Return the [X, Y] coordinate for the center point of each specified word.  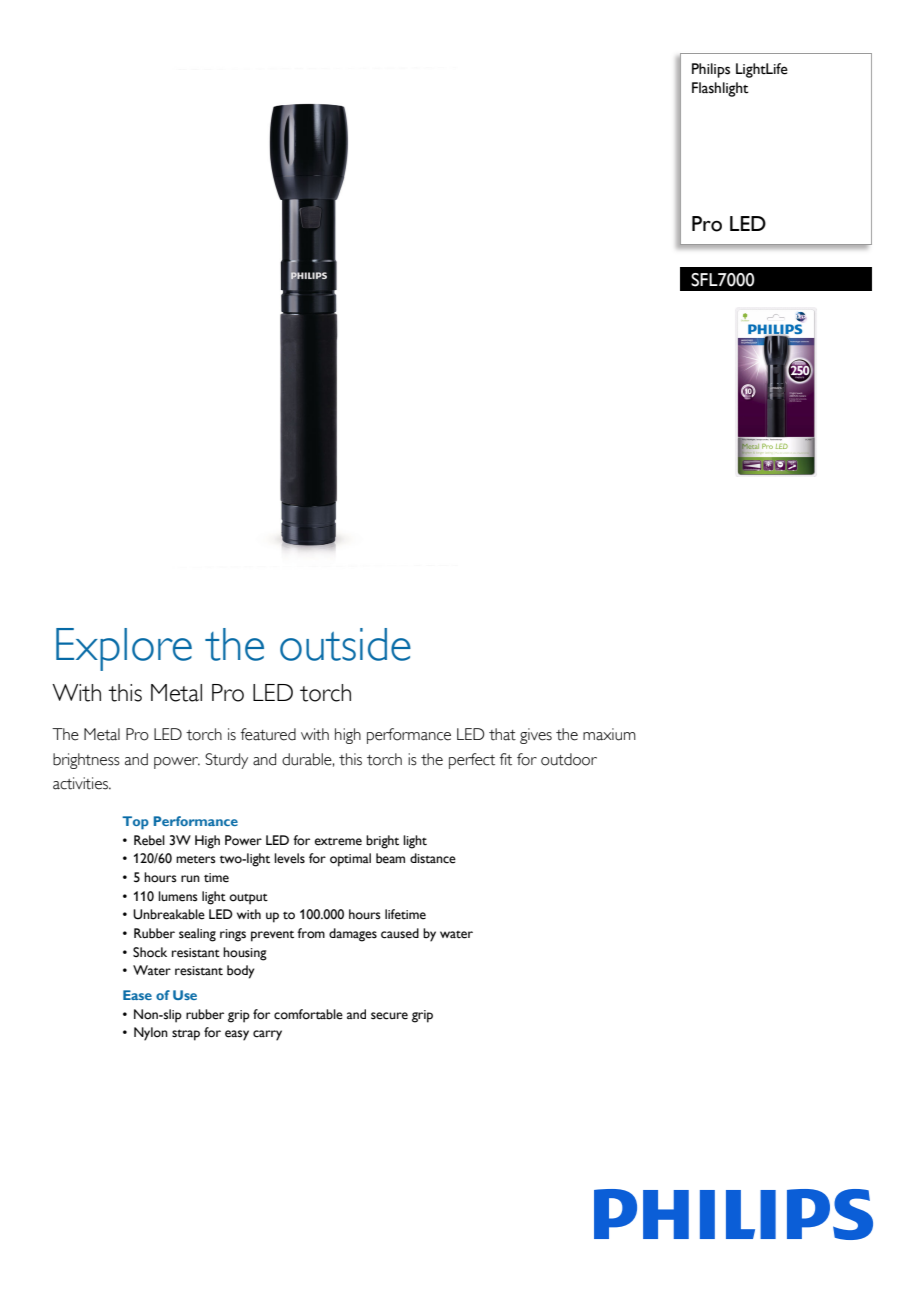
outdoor [569, 759]
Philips [711, 70]
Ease [137, 995]
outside [345, 644]
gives [536, 736]
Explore [124, 649]
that [502, 734]
